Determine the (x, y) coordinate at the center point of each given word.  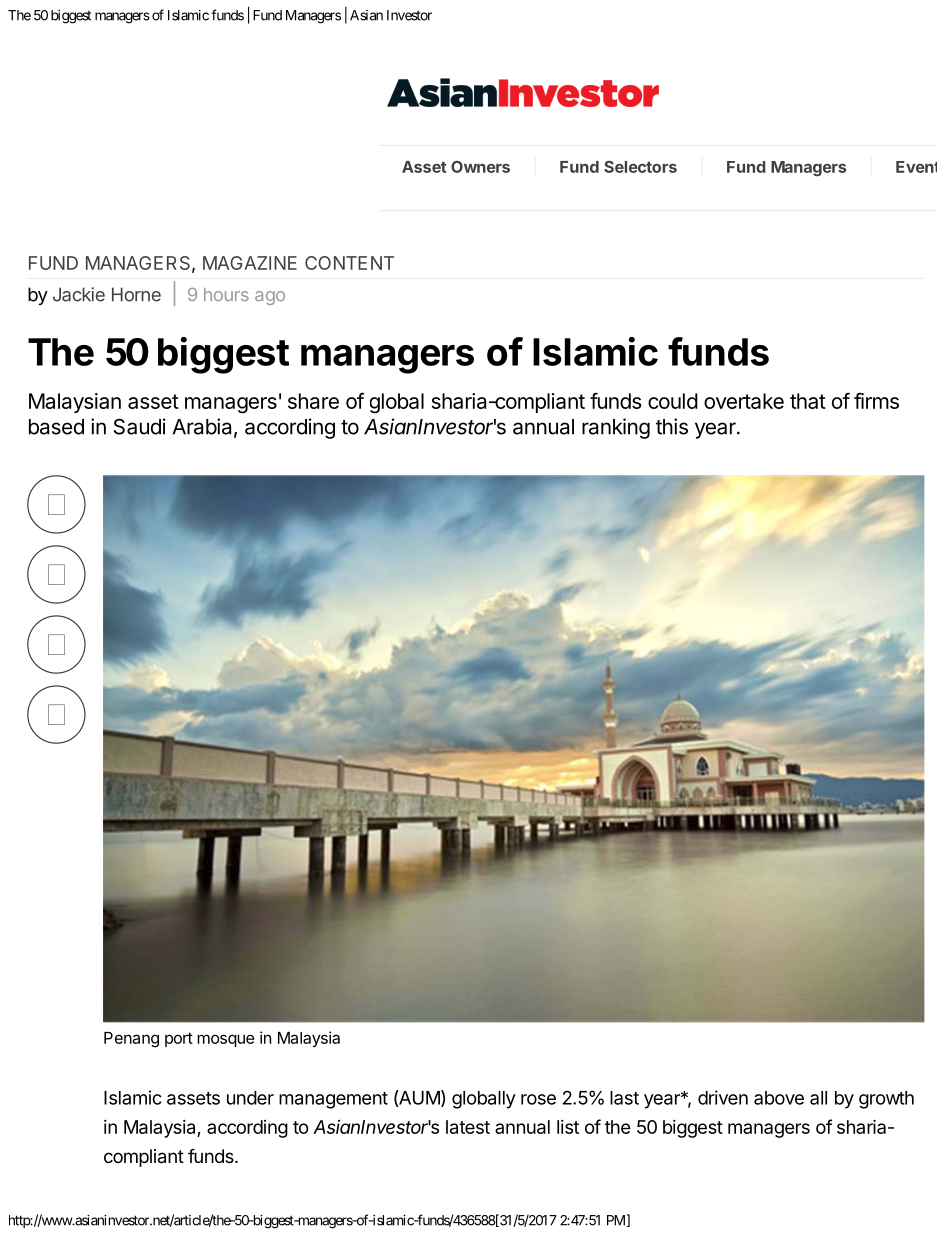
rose (538, 1099)
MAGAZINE (250, 263)
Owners (480, 167)
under (250, 1098)
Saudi (140, 426)
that (808, 401)
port (179, 1039)
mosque (225, 1040)
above (779, 1098)
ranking (616, 428)
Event (916, 167)
